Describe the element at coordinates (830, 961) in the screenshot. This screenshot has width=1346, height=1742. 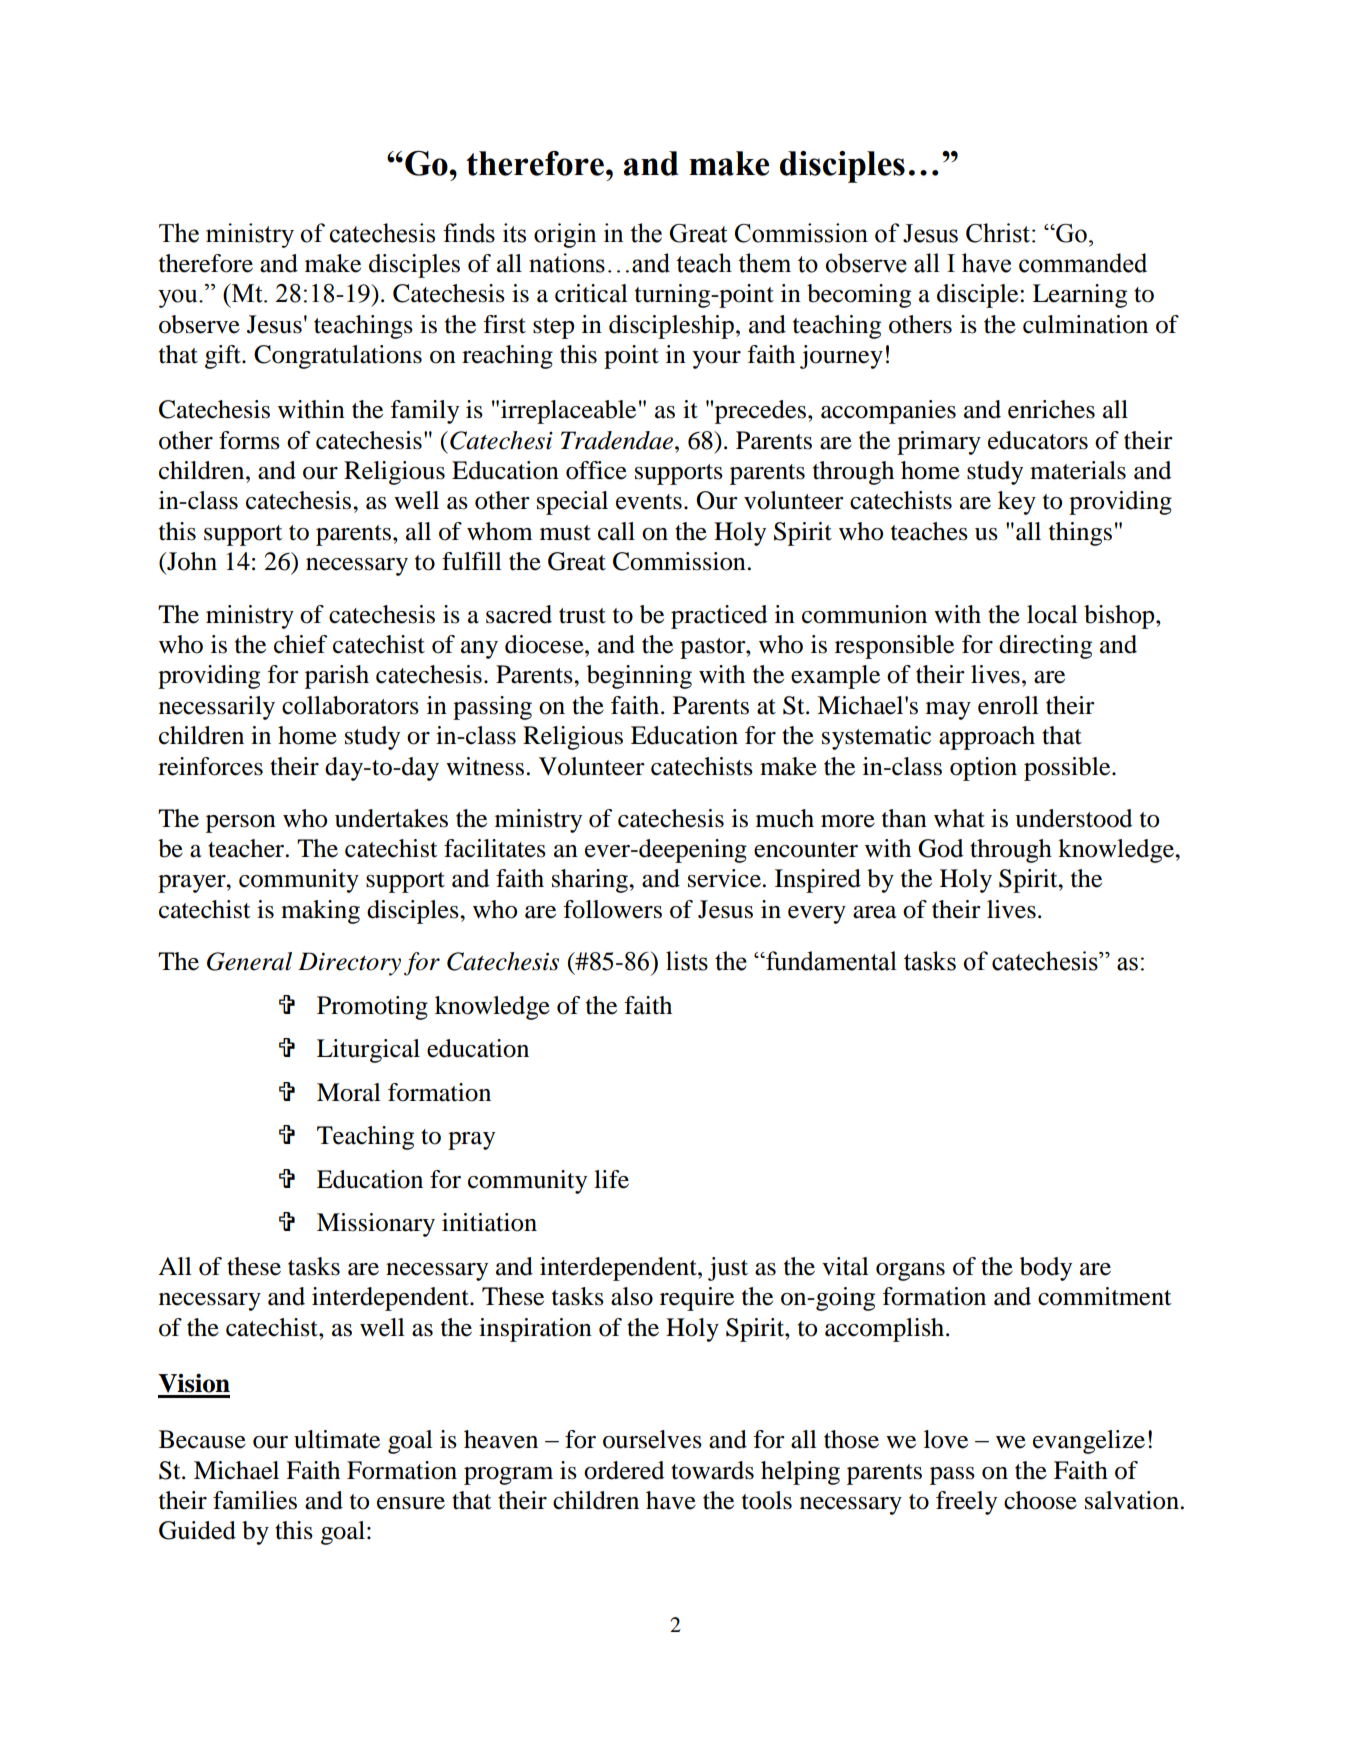
I see `fundamental` at that location.
